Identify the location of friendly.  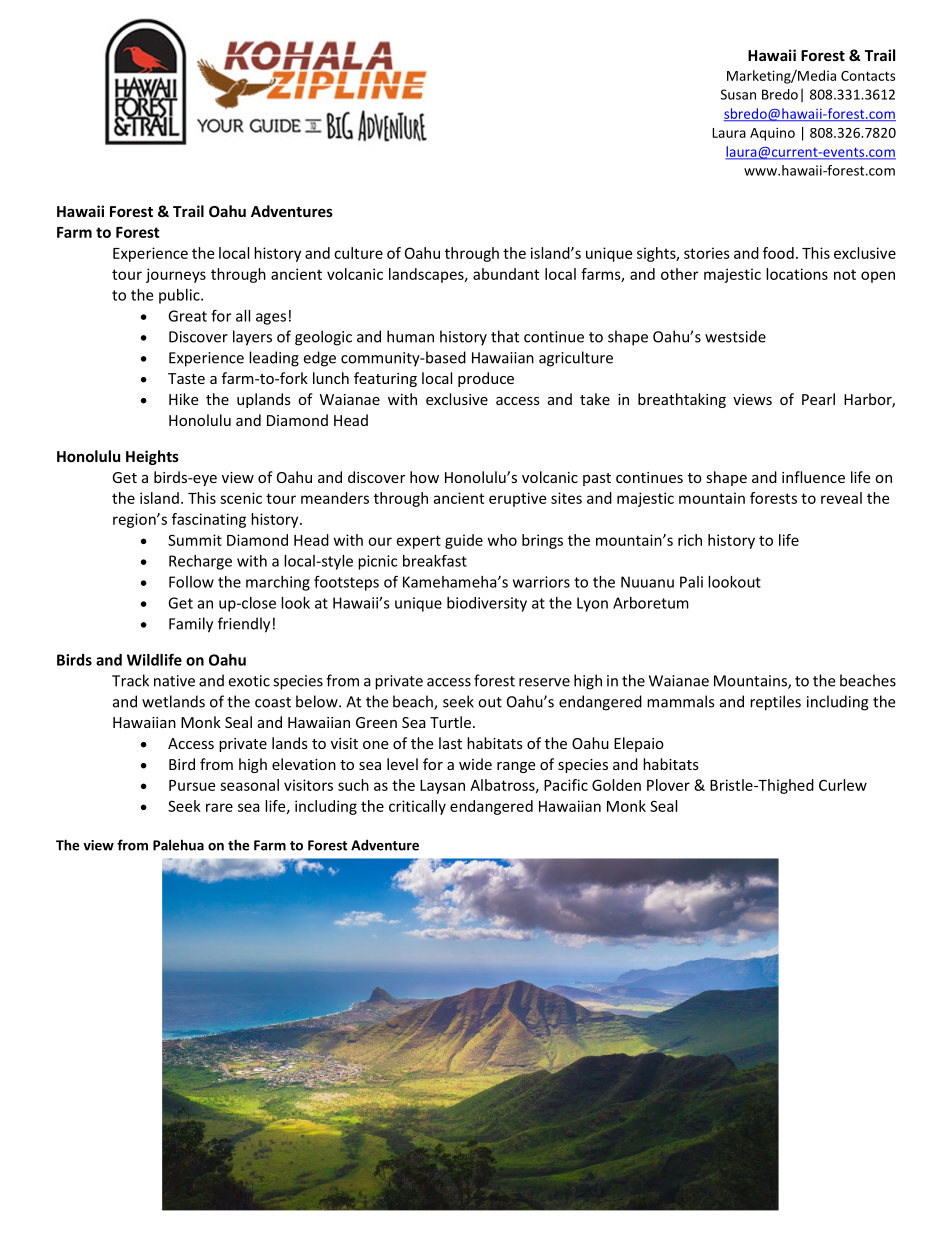
(244, 625).
